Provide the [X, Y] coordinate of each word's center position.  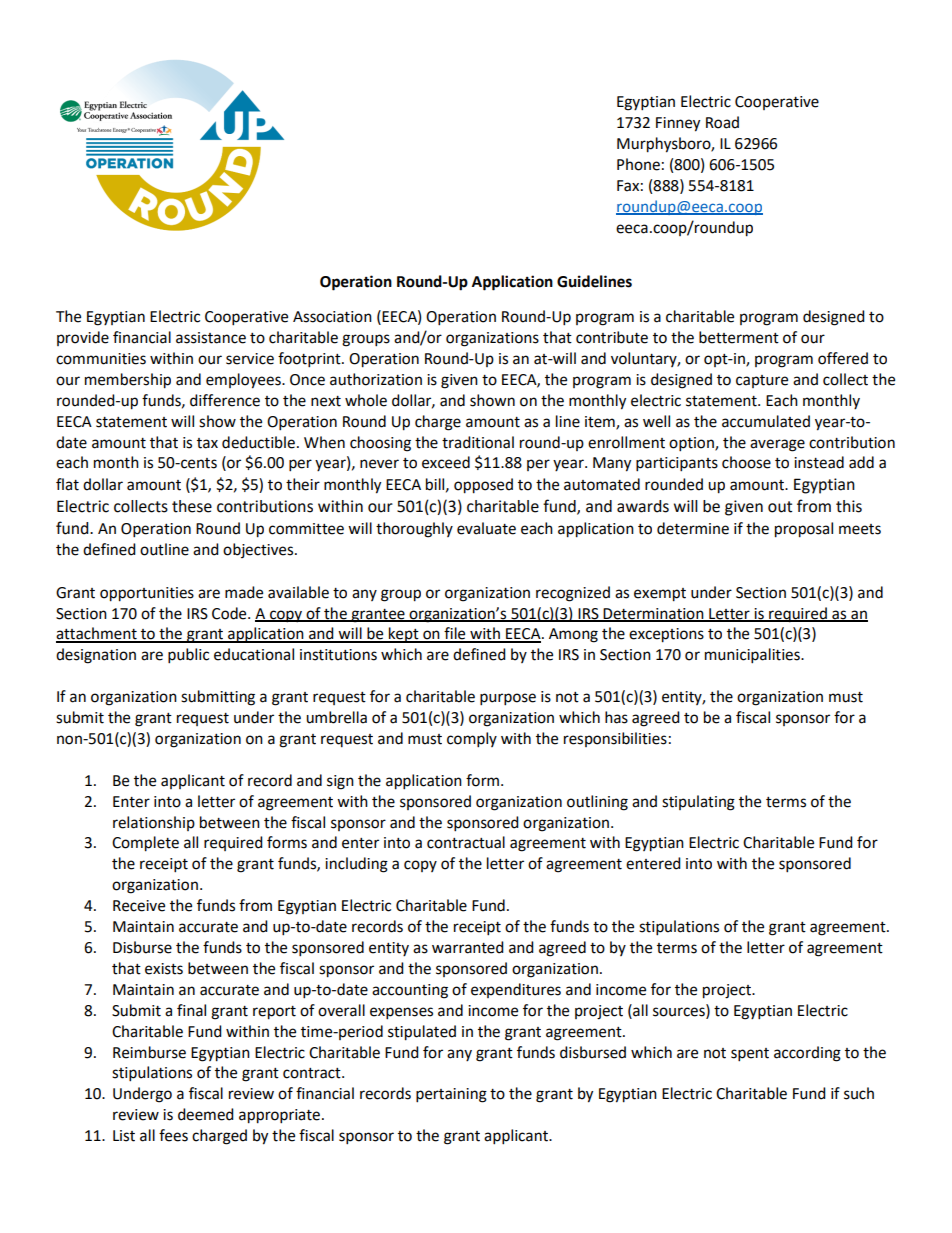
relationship [154, 823]
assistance [211, 338]
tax [207, 443]
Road [722, 122]
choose [746, 462]
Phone [638, 164]
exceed [446, 462]
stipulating [698, 803]
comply [472, 740]
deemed [206, 1114]
